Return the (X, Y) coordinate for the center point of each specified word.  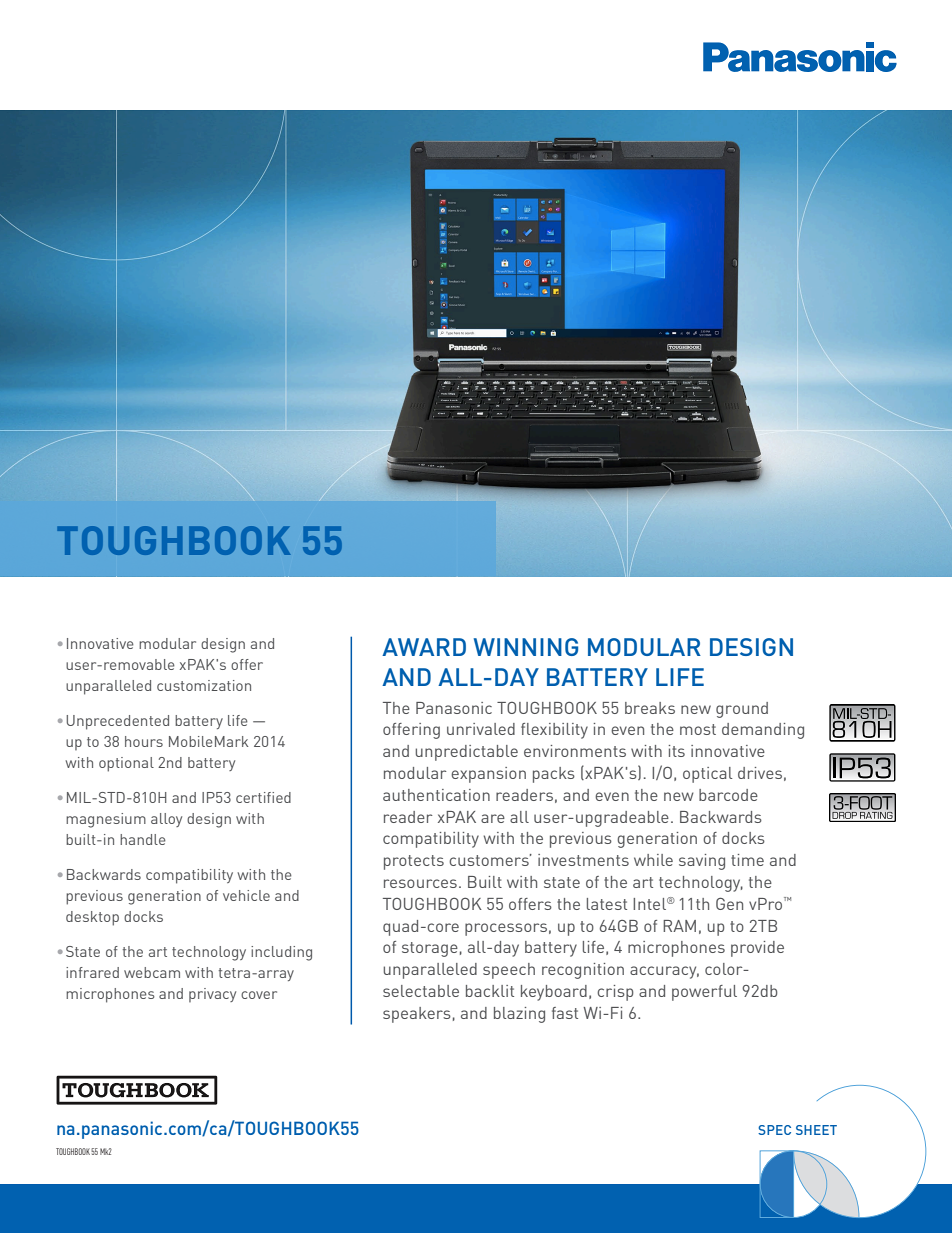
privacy (212, 995)
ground (742, 710)
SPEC (774, 1130)
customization (204, 685)
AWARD (424, 647)
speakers (417, 1015)
